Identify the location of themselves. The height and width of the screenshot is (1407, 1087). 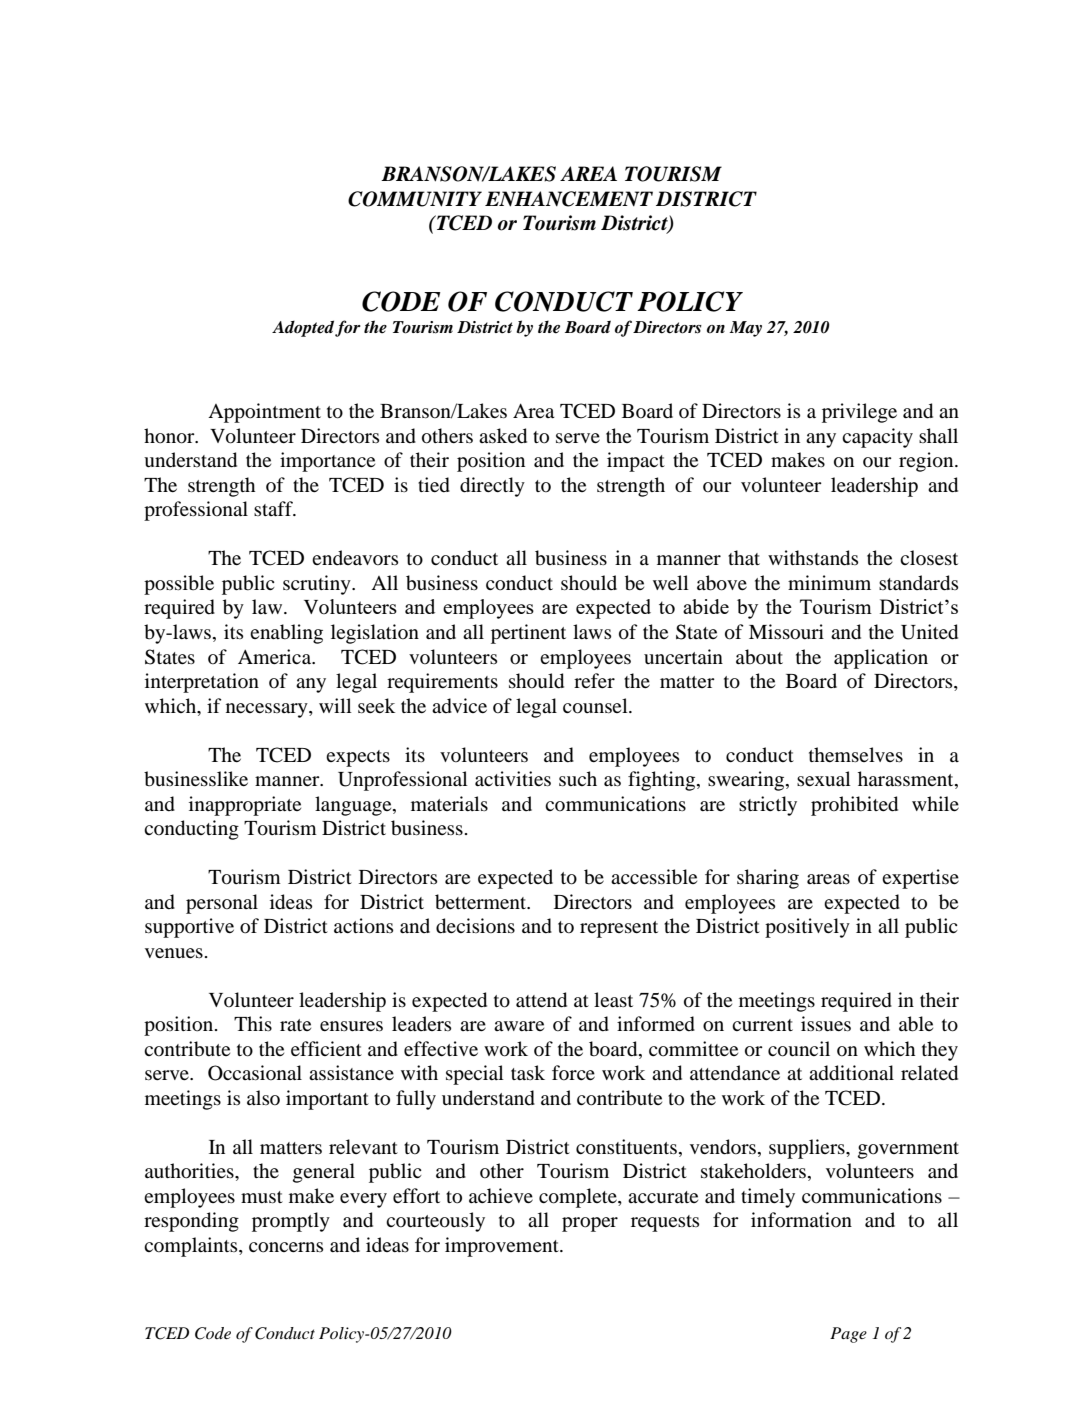
(856, 754).
